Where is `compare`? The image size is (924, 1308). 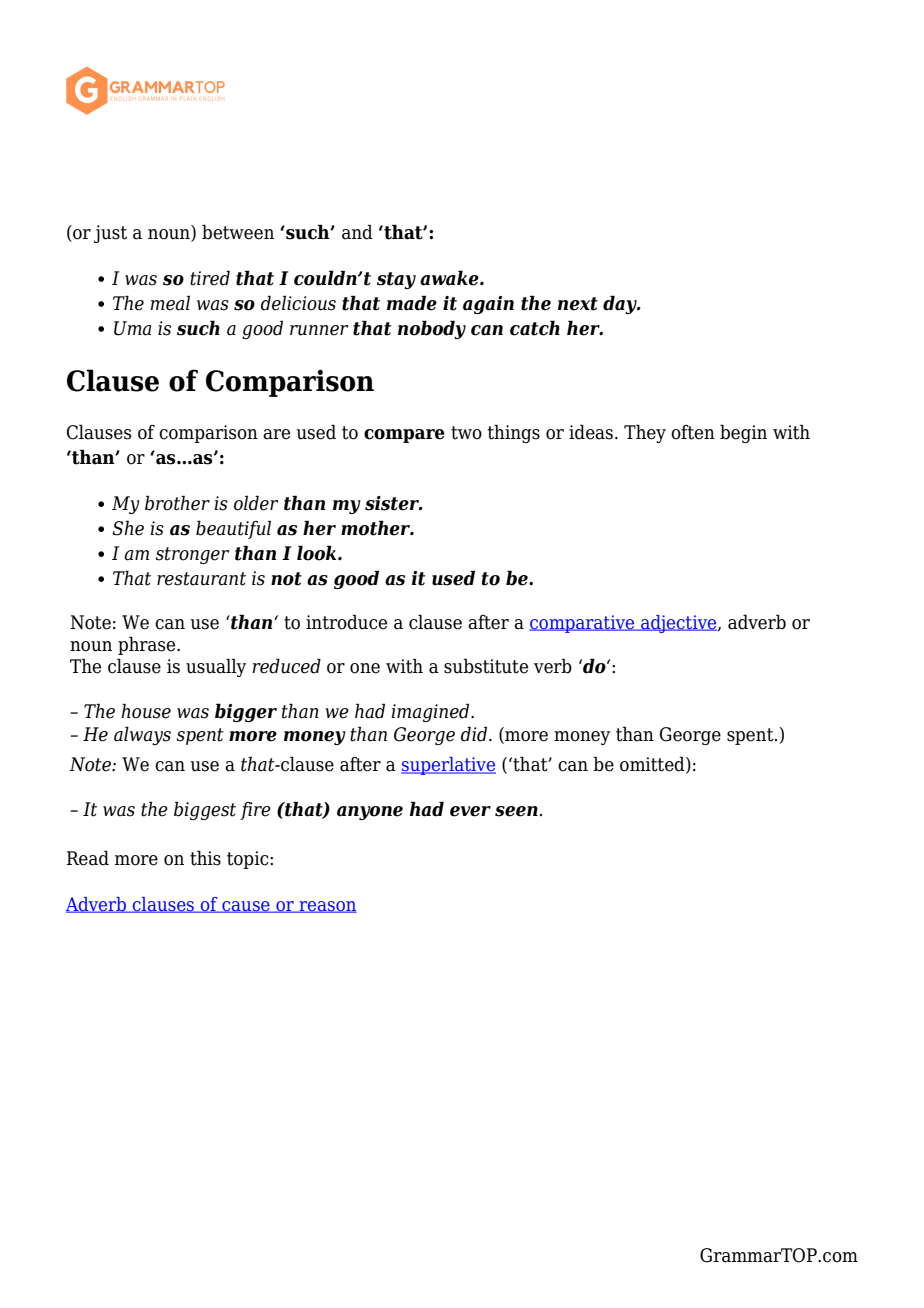
compare is located at coordinates (404, 436).
